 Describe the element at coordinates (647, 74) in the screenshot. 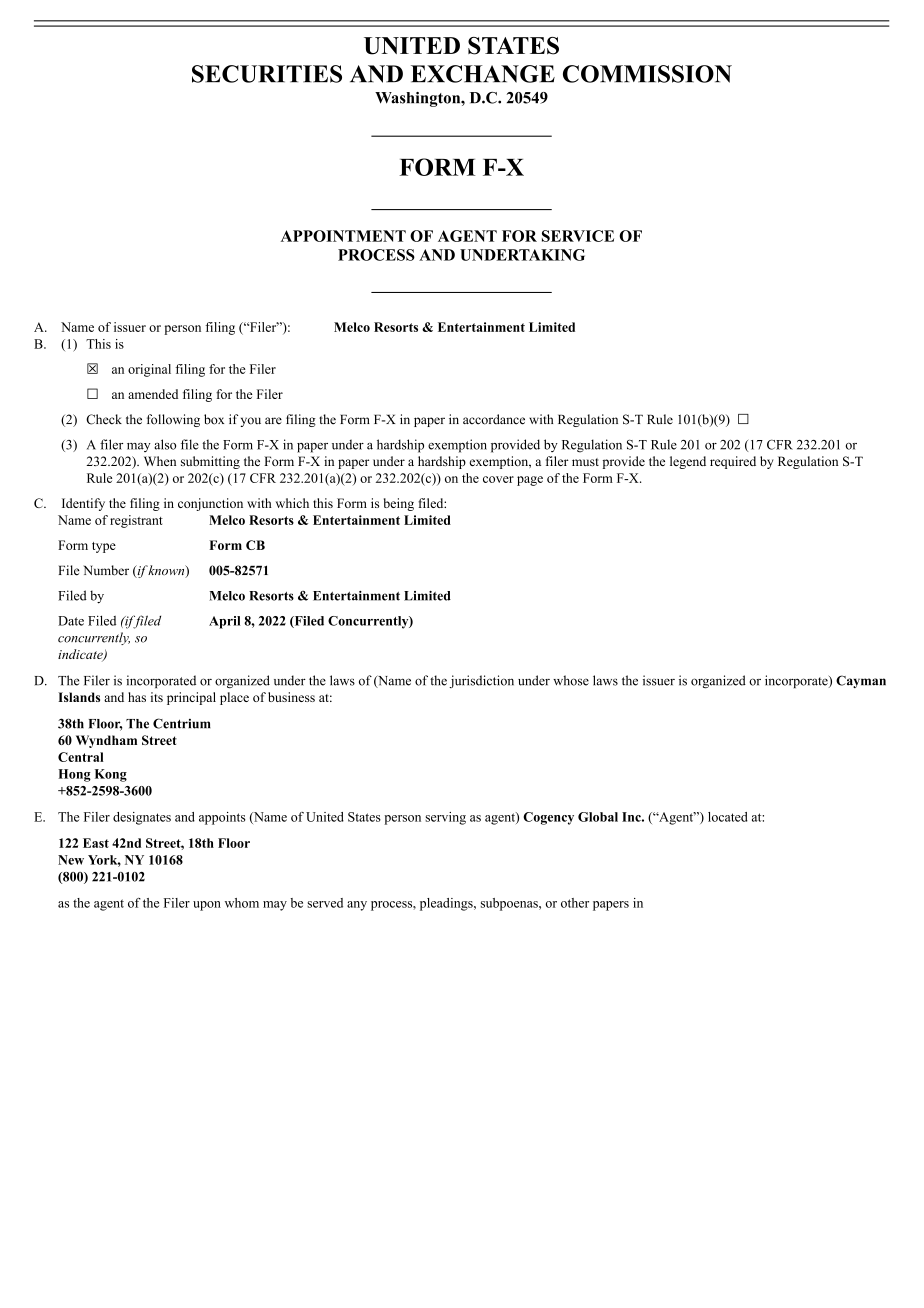

I see `COMMISSION` at that location.
